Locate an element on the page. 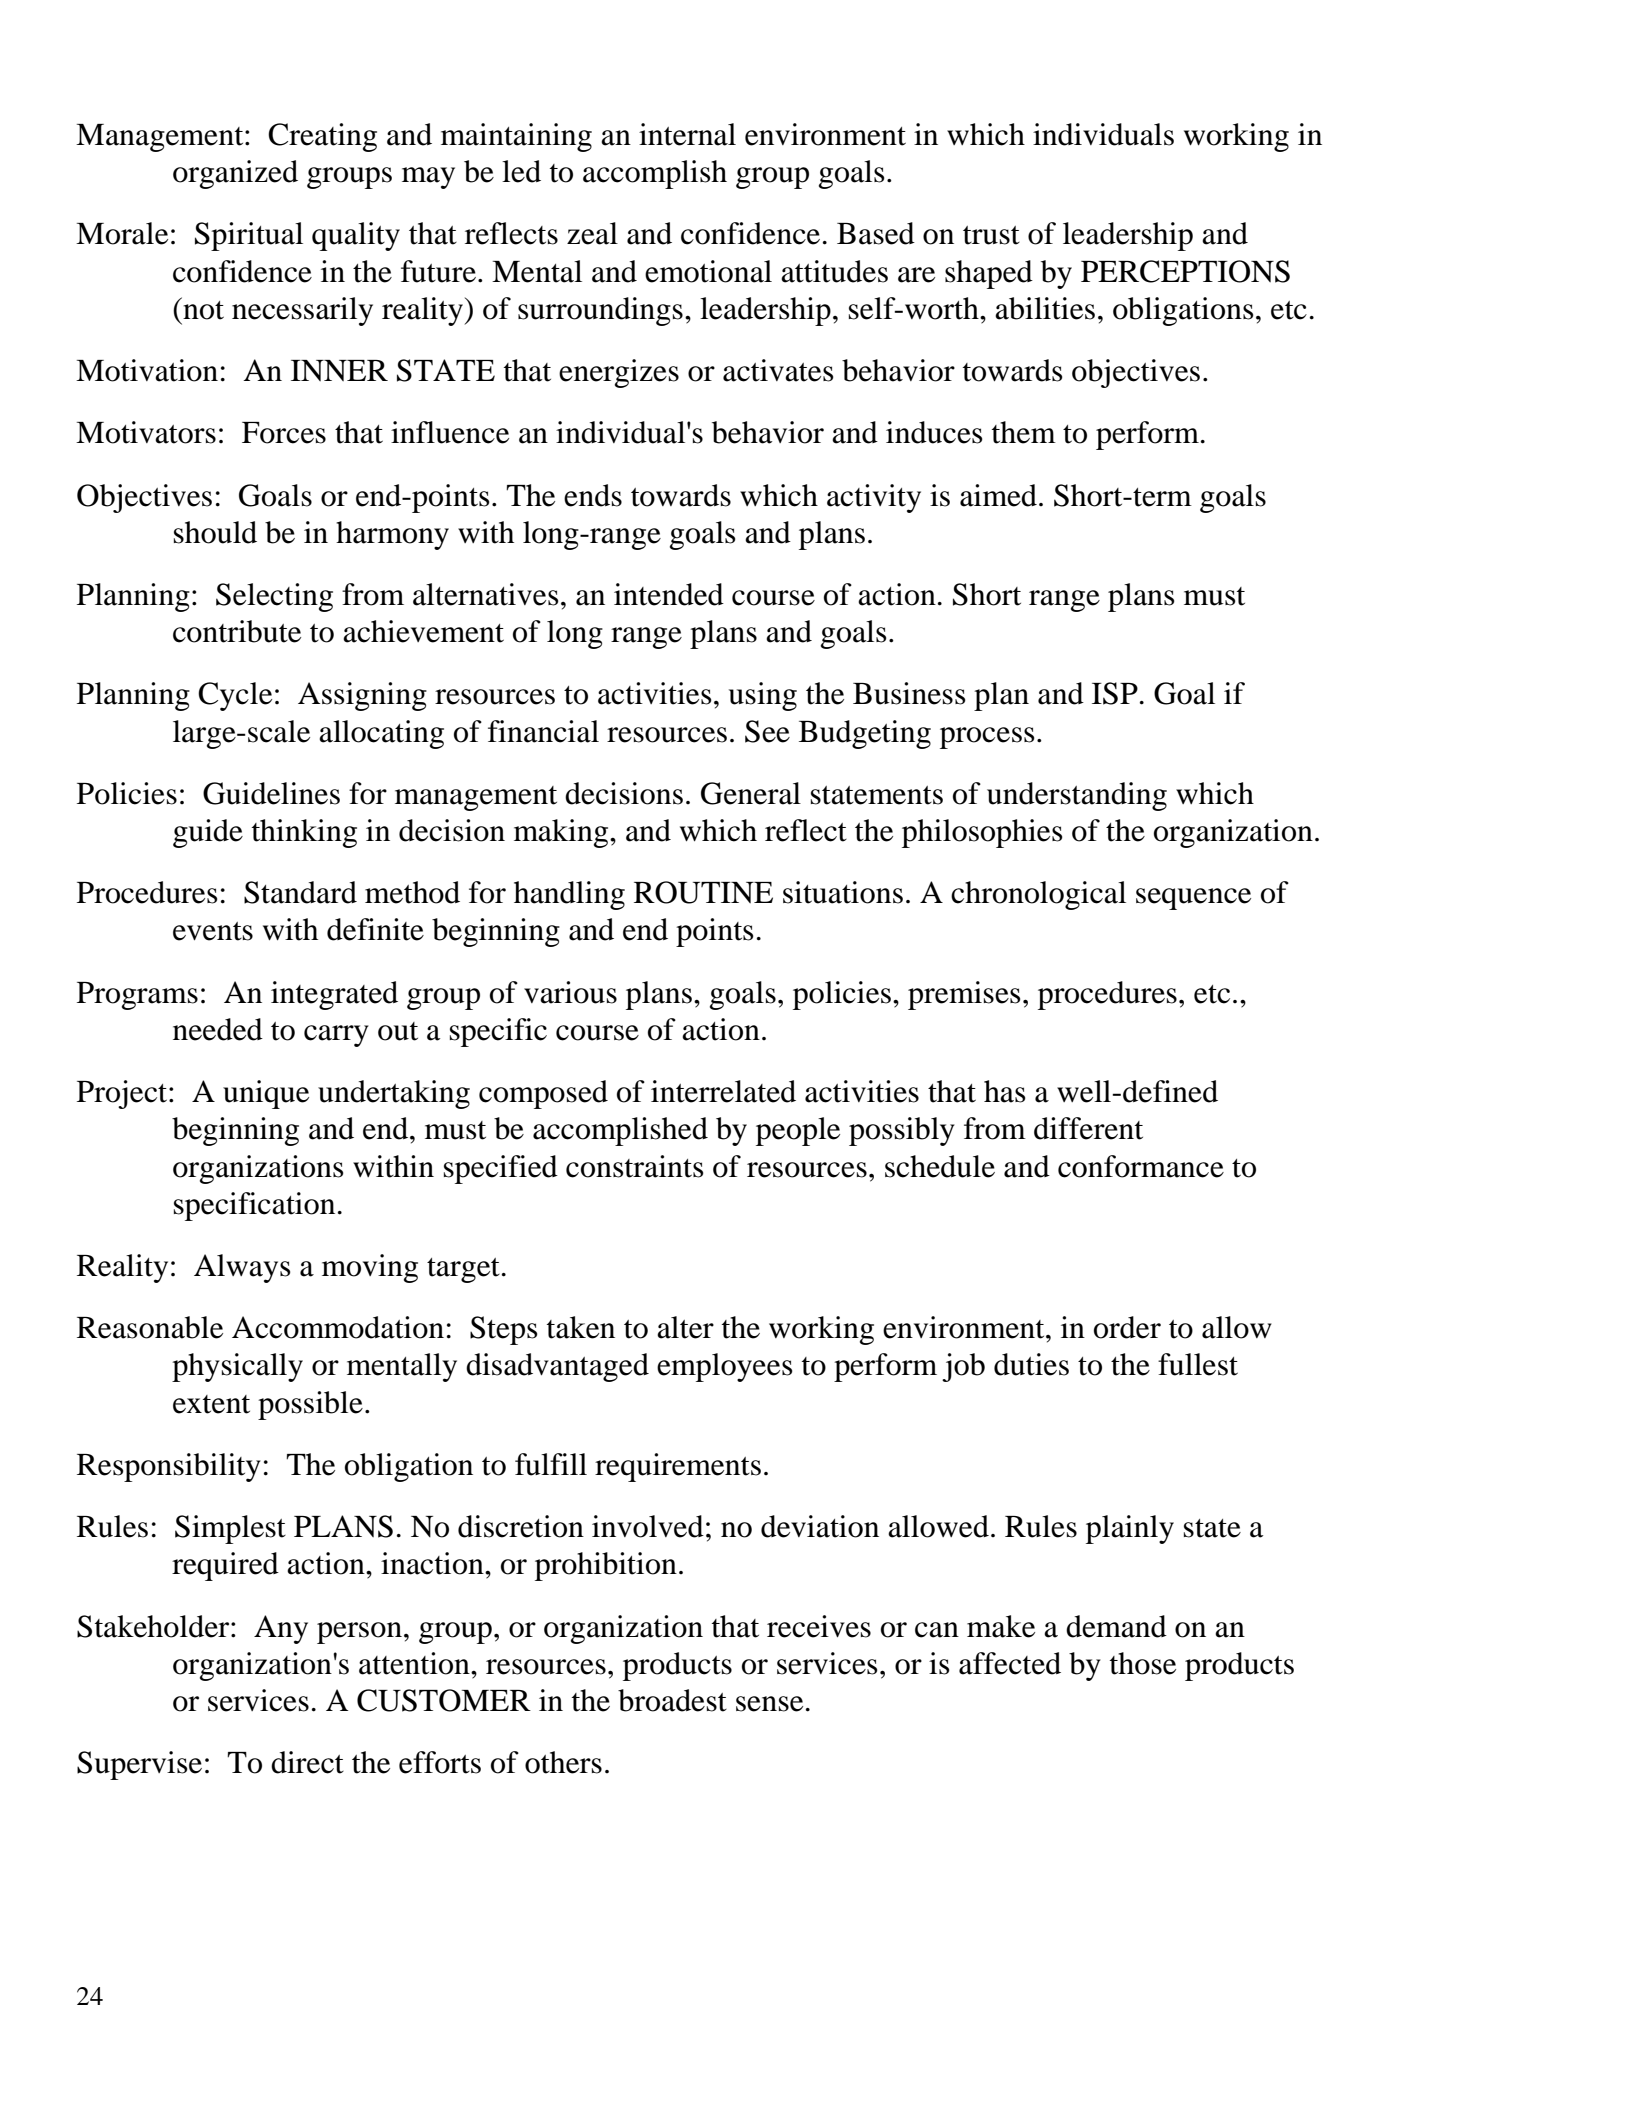 The height and width of the image is (2107, 1628). using is located at coordinates (763, 696).
